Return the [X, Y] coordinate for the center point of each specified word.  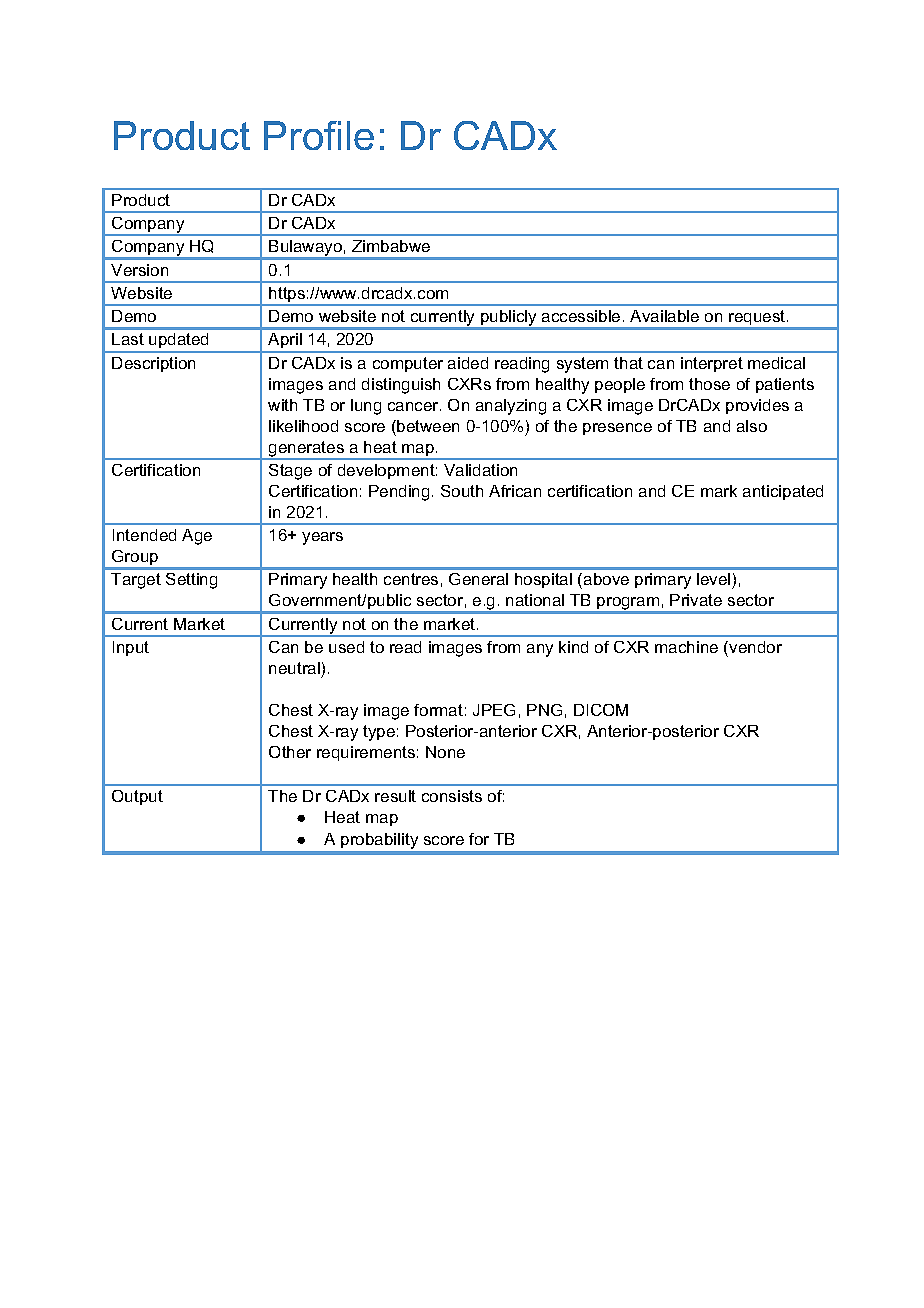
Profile [319, 135]
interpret [712, 364]
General [478, 579]
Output [137, 797]
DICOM [601, 710]
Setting [191, 581]
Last [128, 339]
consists [452, 796]
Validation [480, 470]
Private [696, 600]
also [752, 426]
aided [468, 363]
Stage [290, 472]
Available [664, 316]
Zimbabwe [391, 246]
